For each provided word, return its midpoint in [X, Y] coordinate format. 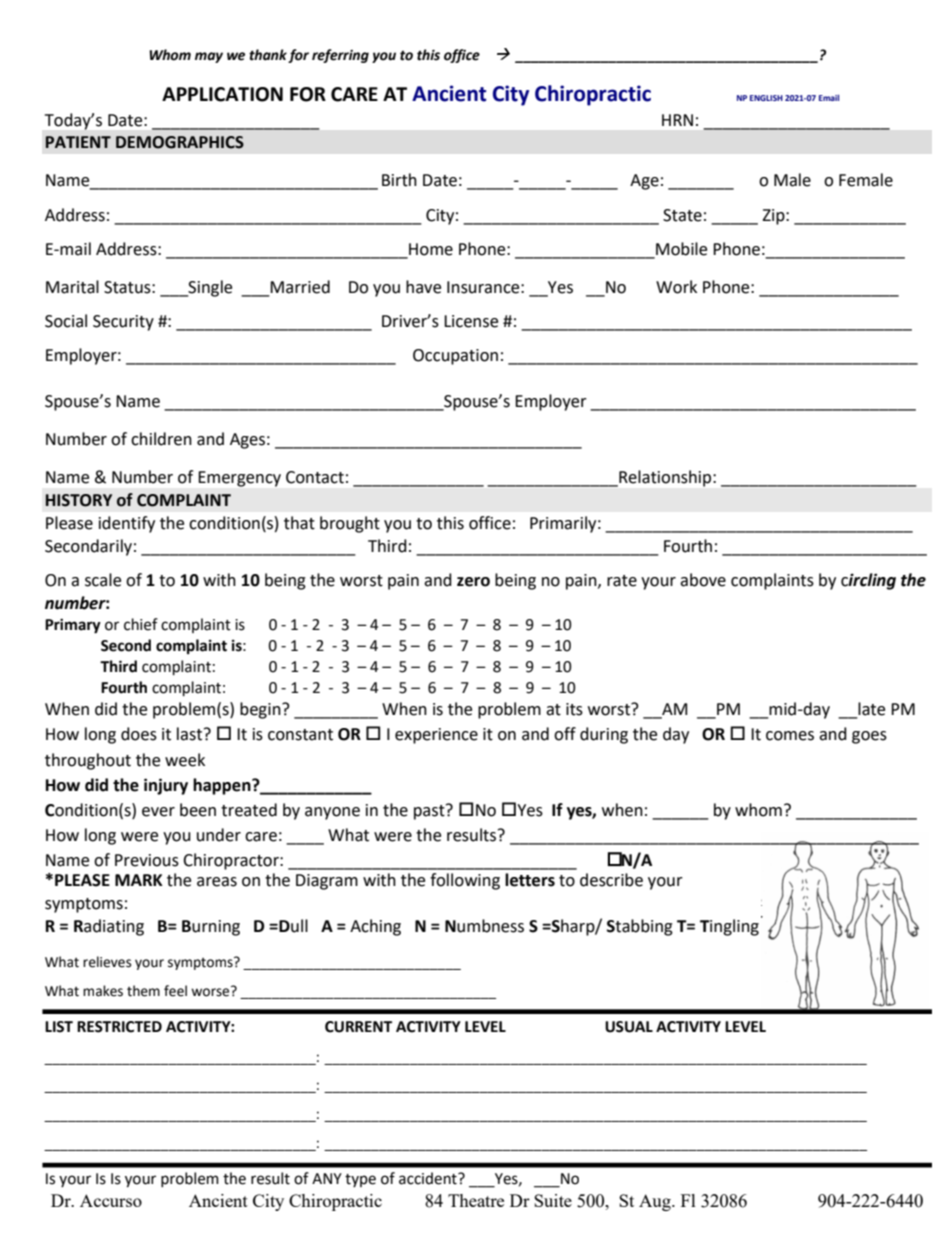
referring [340, 56]
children [161, 439]
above [703, 580]
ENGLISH [766, 98]
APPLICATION [222, 94]
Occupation [455, 357]
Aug [656, 1202]
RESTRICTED [119, 1027]
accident [429, 1178]
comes [790, 736]
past [430, 812]
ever [158, 812]
